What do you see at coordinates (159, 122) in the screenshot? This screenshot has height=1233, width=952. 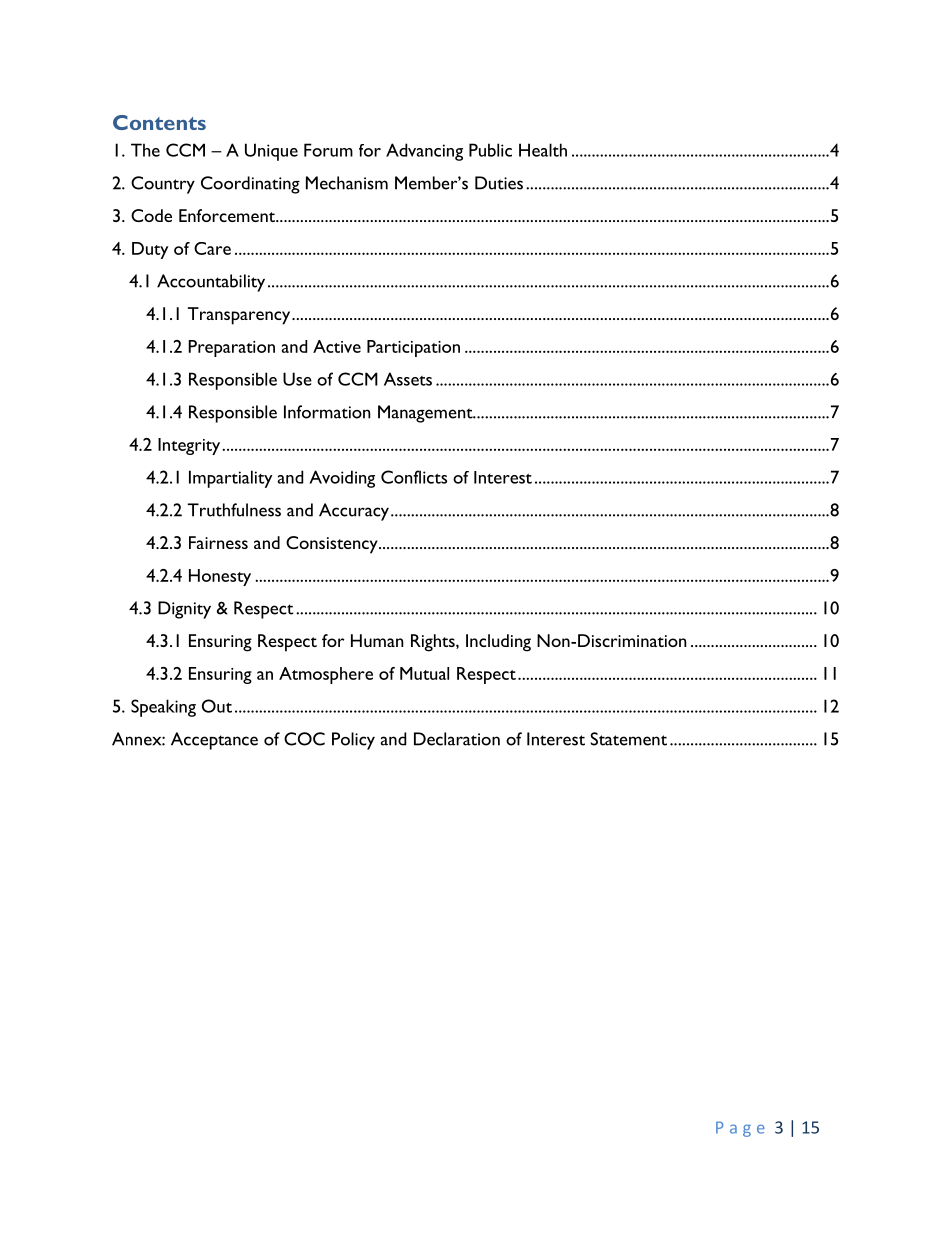 I see `Contents` at bounding box center [159, 122].
